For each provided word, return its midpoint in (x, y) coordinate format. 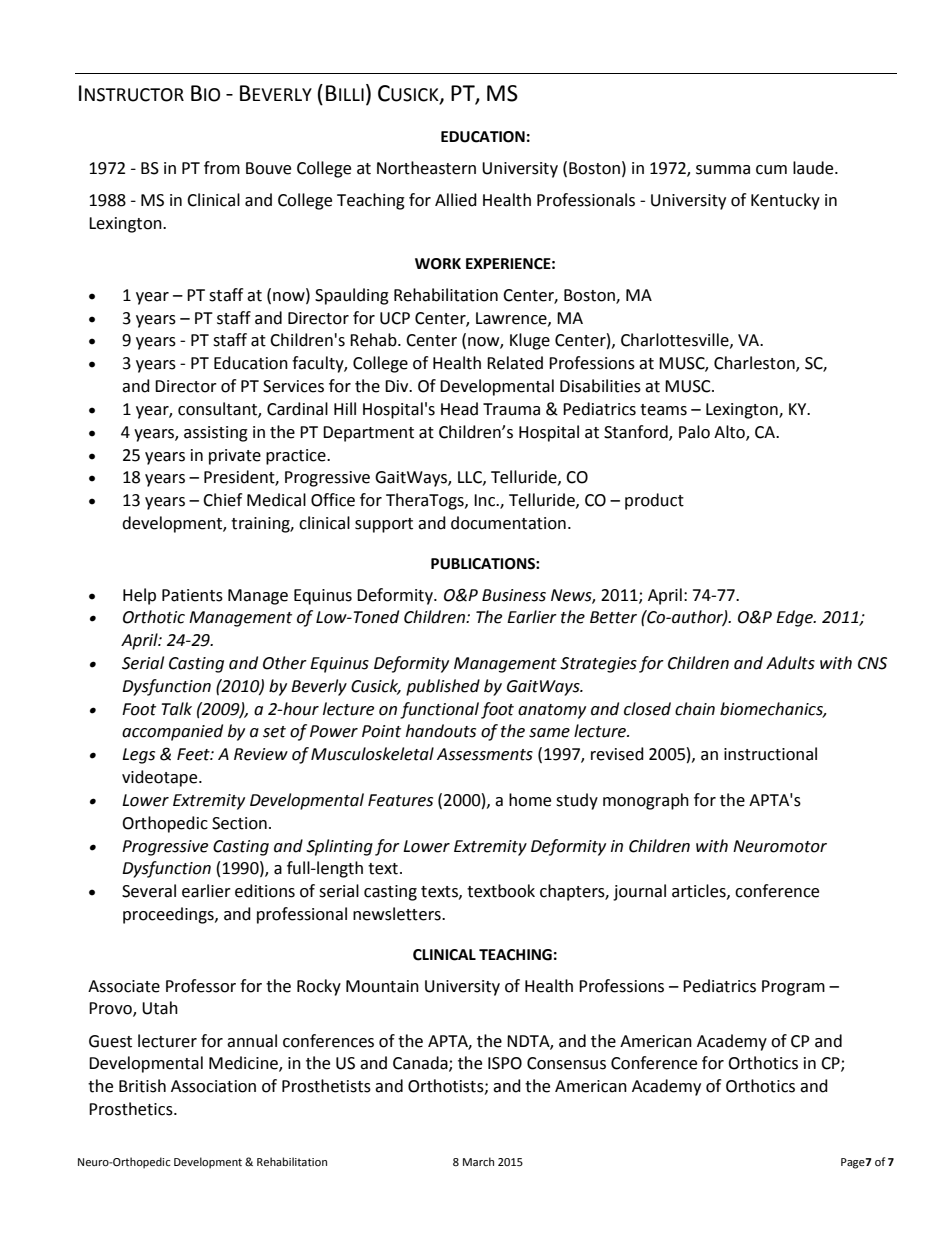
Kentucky (785, 201)
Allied (456, 200)
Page (853, 1163)
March (478, 1161)
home (530, 800)
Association (213, 1086)
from (222, 168)
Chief (222, 500)
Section (239, 823)
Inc (485, 500)
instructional (770, 754)
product (654, 501)
